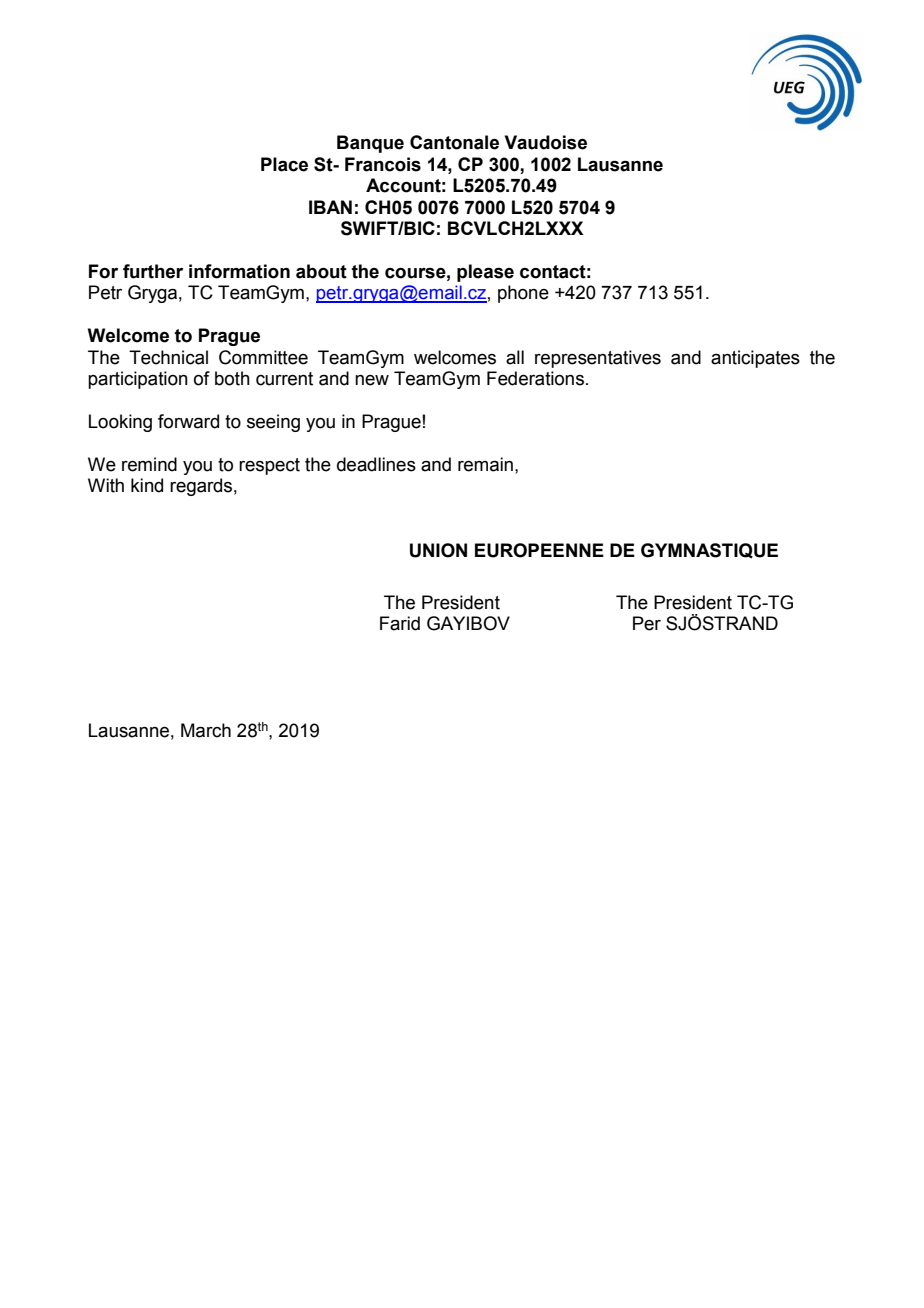  Describe the element at coordinates (206, 730) in the screenshot. I see `March` at that location.
